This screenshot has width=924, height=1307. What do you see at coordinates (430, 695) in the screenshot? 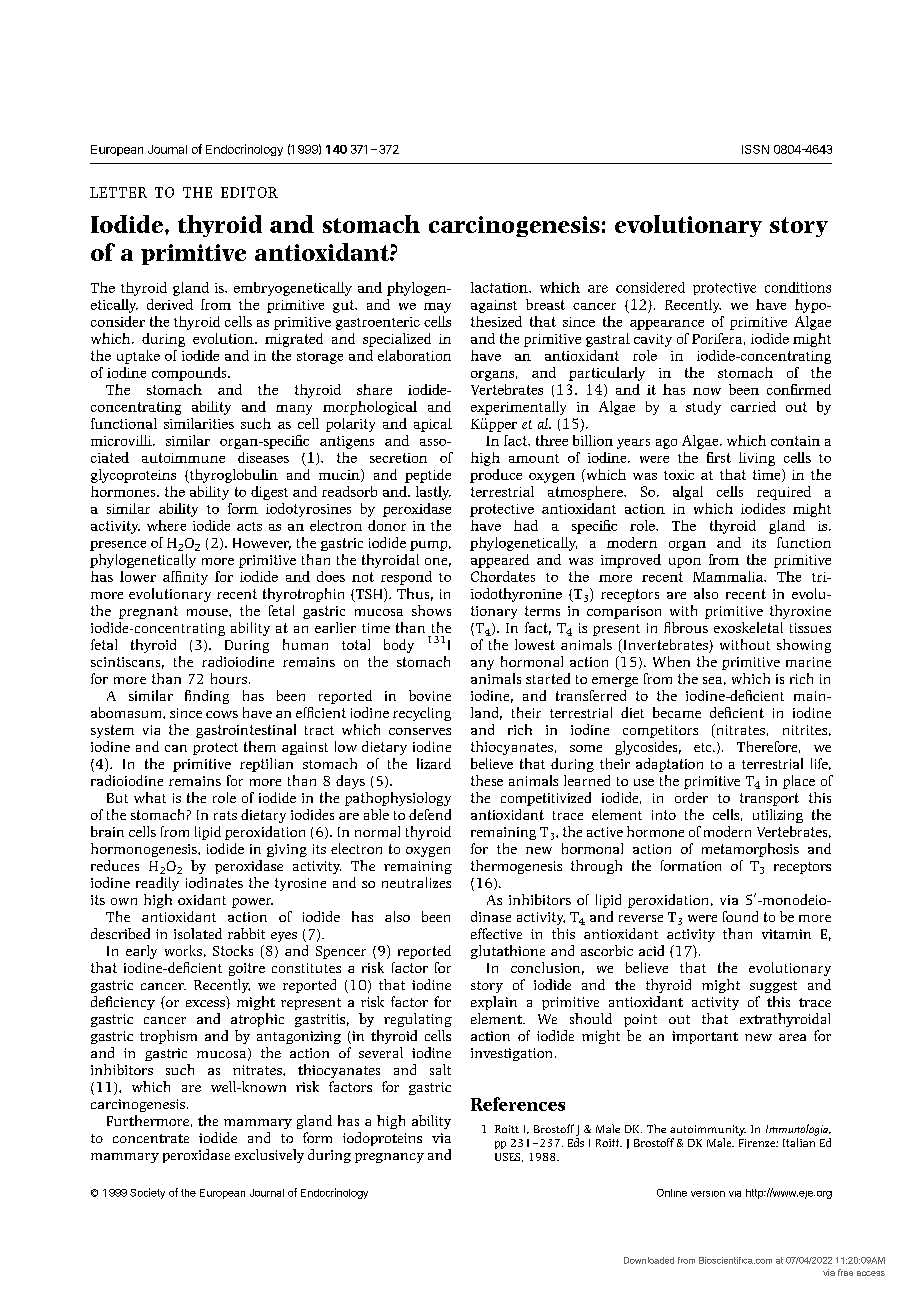
I see `bovine` at bounding box center [430, 695].
